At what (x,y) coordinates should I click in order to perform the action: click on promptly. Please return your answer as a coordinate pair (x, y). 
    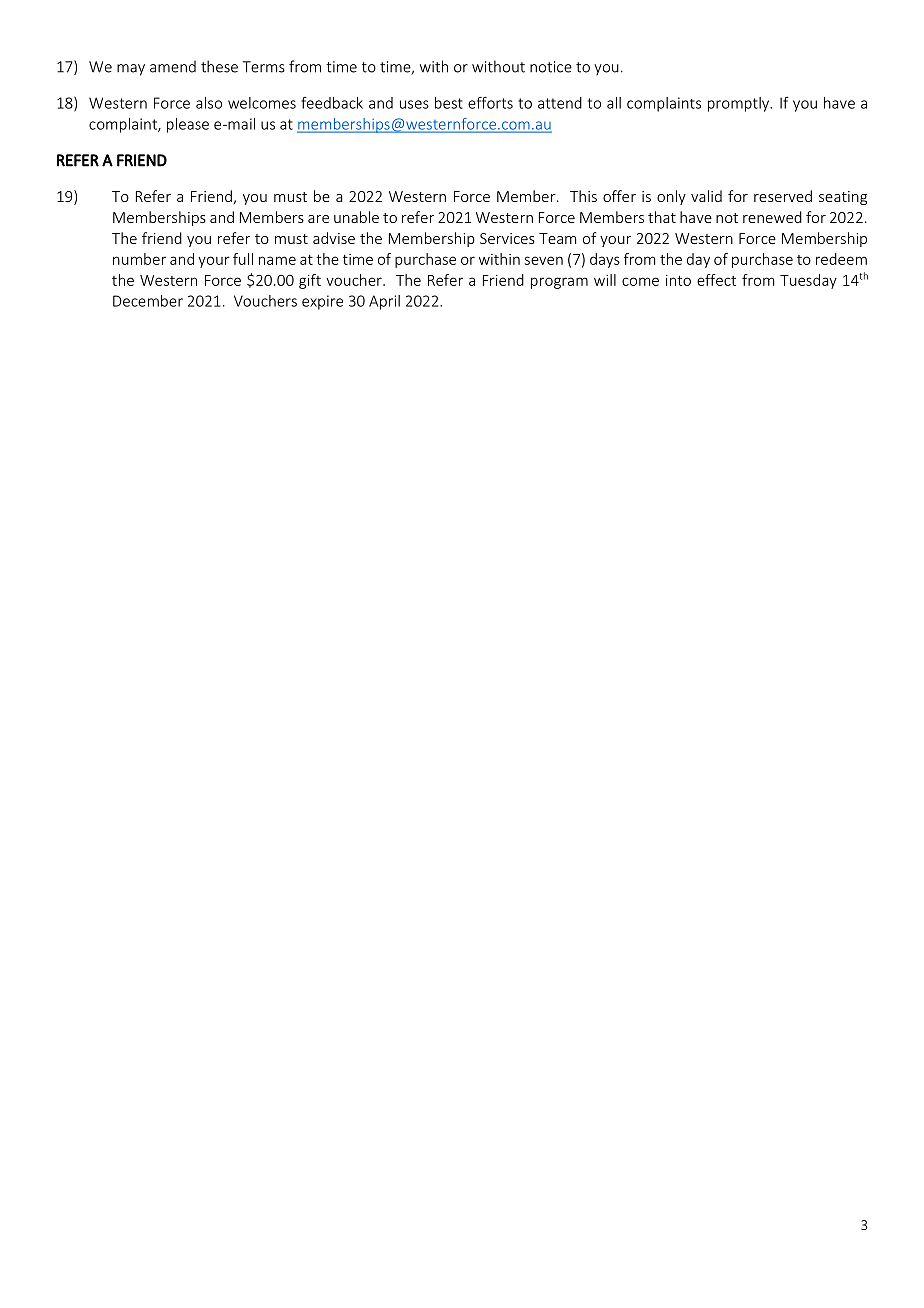
    Looking at the image, I should click on (740, 104).
